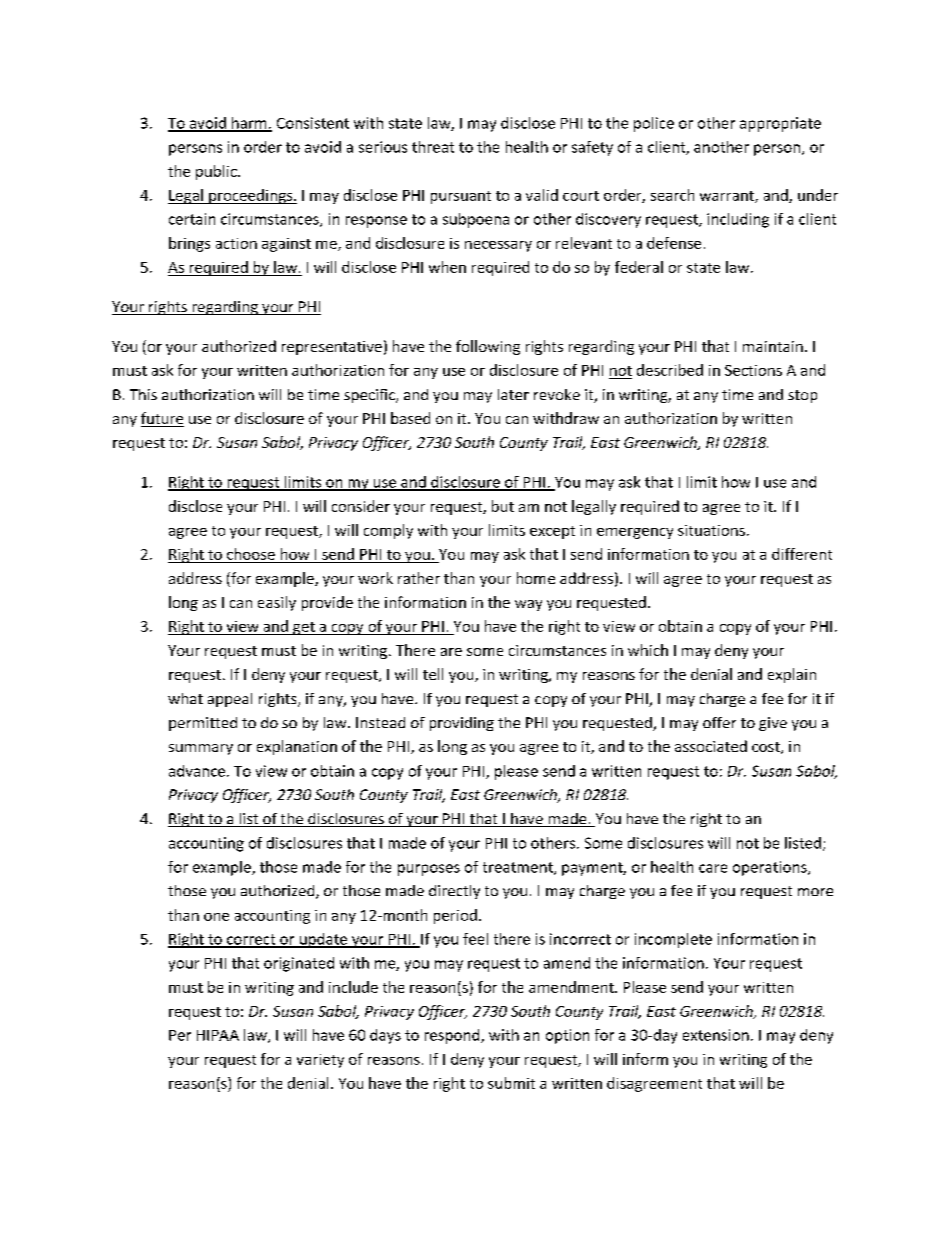 This document has width=952, height=1233. I want to click on later, so click(513, 394).
